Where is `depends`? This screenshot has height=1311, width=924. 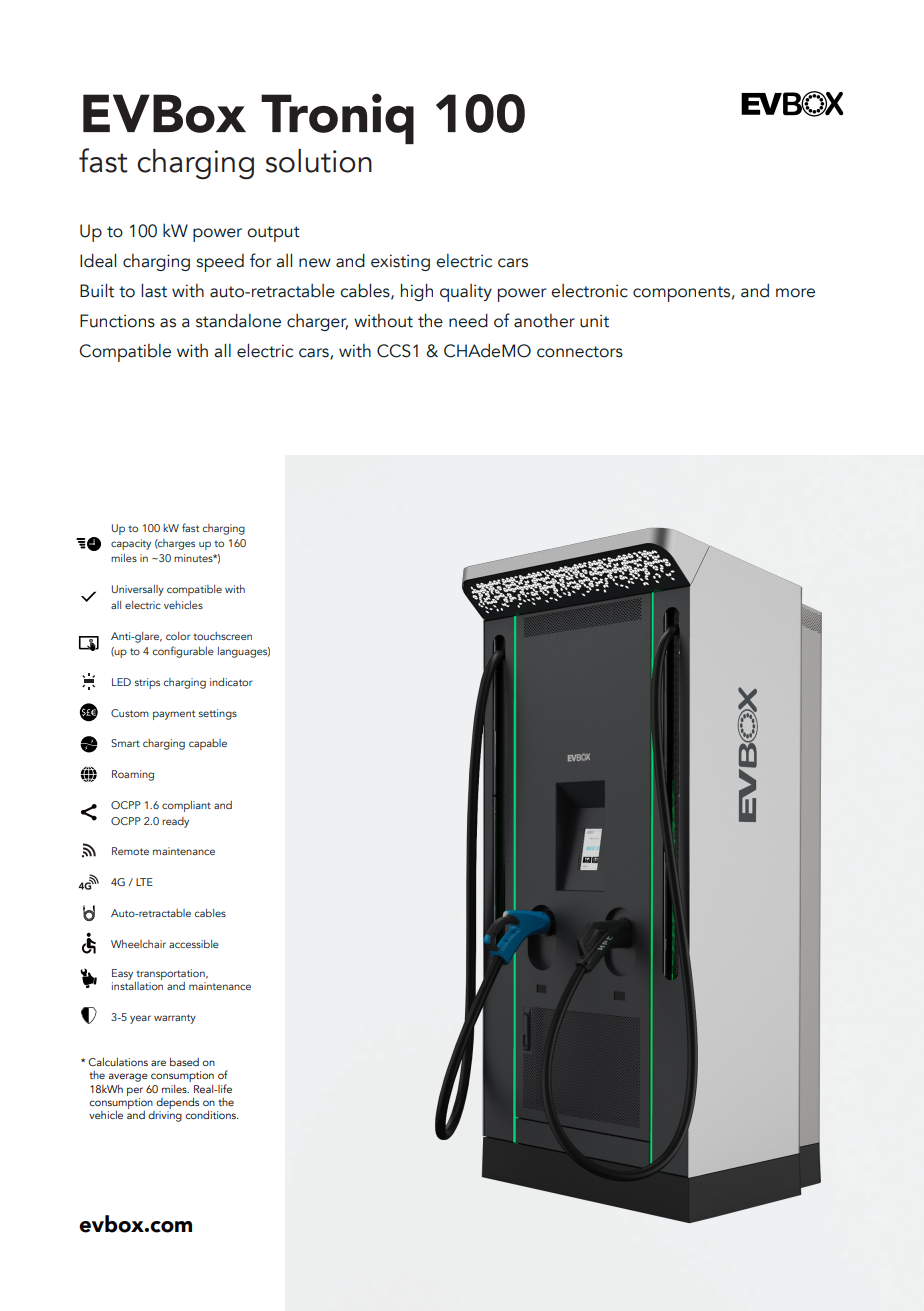
depends is located at coordinates (177, 1103).
